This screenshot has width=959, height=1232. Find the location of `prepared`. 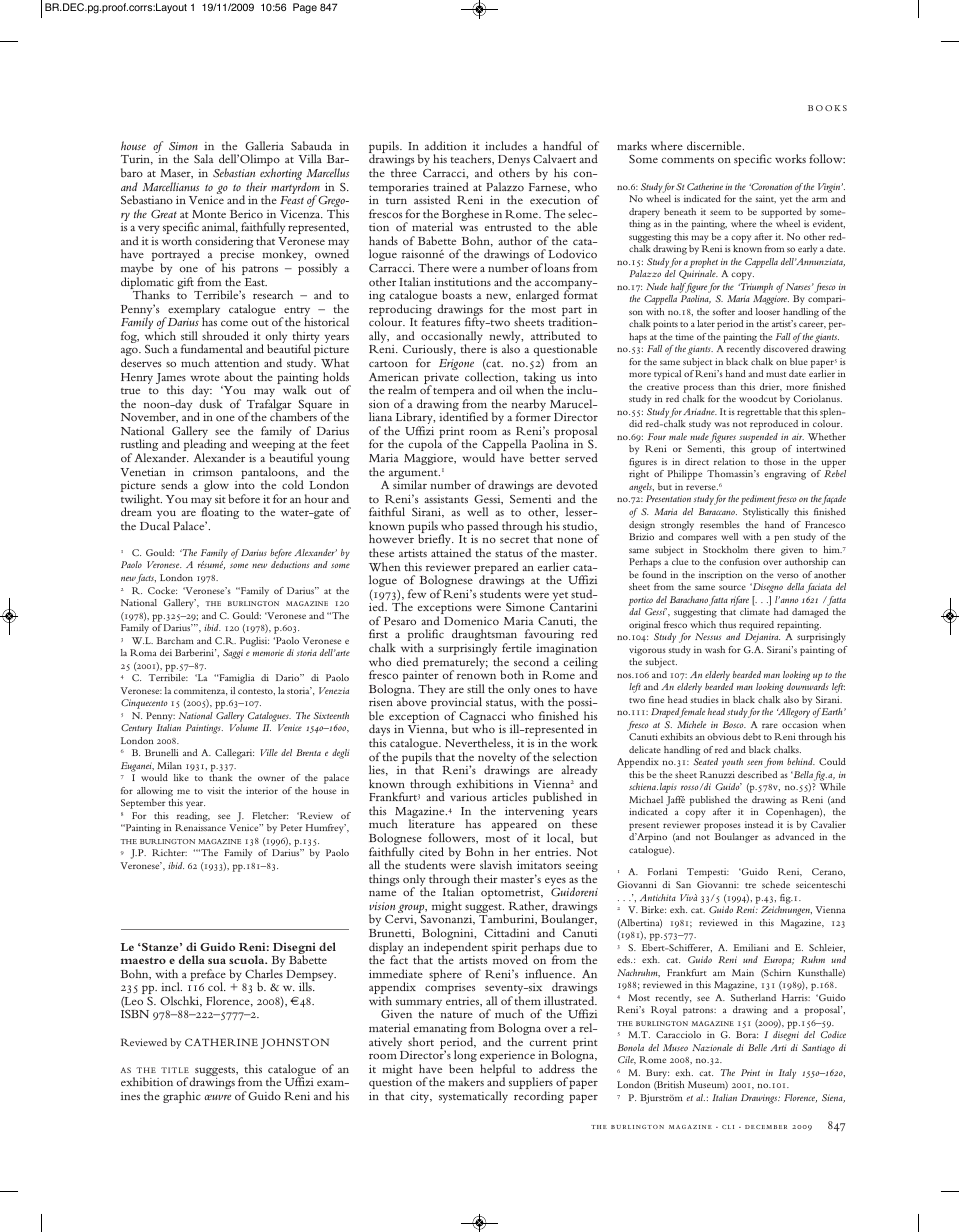

prepared is located at coordinates (496, 569).
